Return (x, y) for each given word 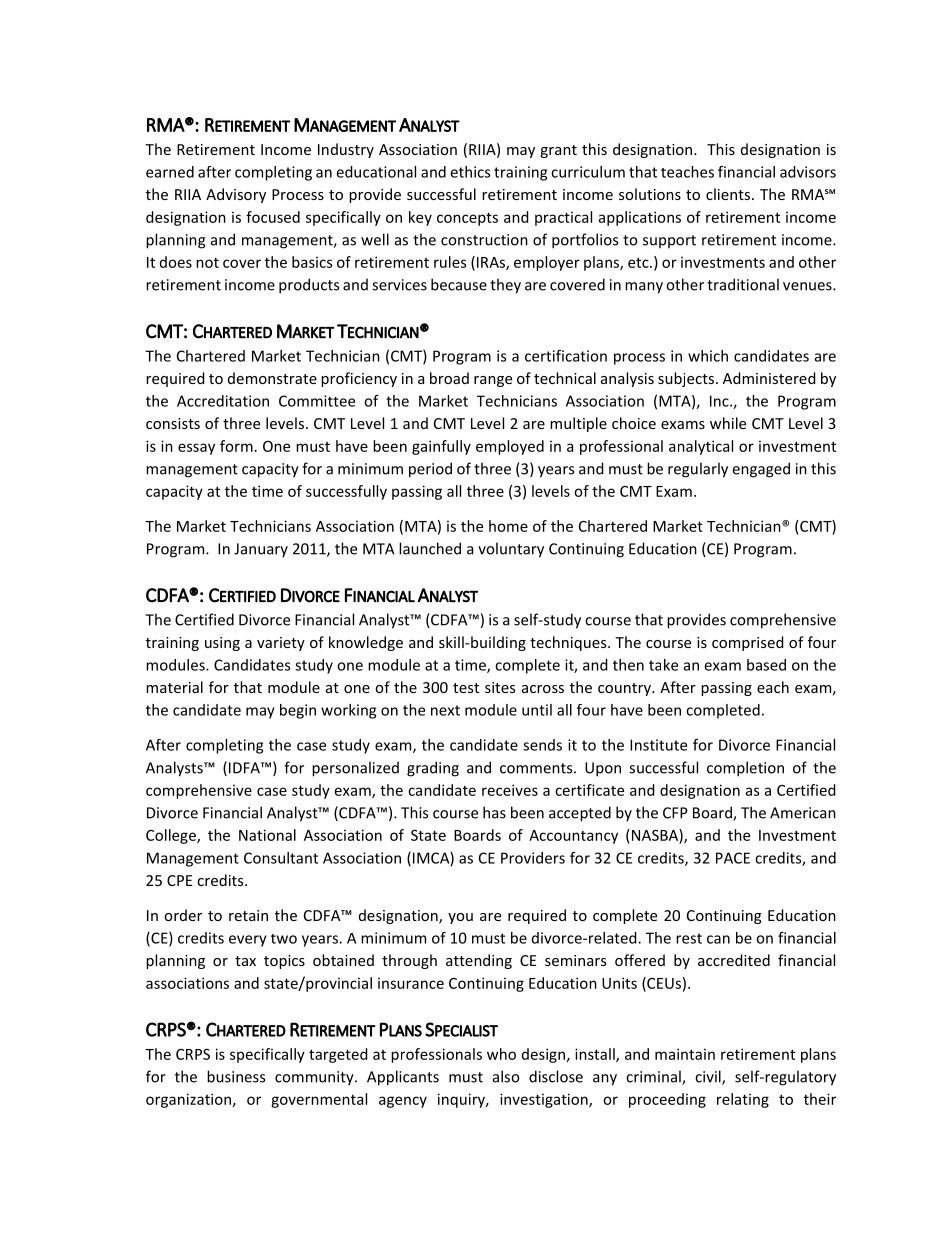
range (493, 381)
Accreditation (223, 401)
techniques (569, 643)
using (222, 644)
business (236, 1076)
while (728, 423)
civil (709, 1077)
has (494, 812)
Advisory (236, 195)
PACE (733, 858)
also (506, 1076)
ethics (470, 172)
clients (728, 194)
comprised (748, 643)
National (267, 835)
